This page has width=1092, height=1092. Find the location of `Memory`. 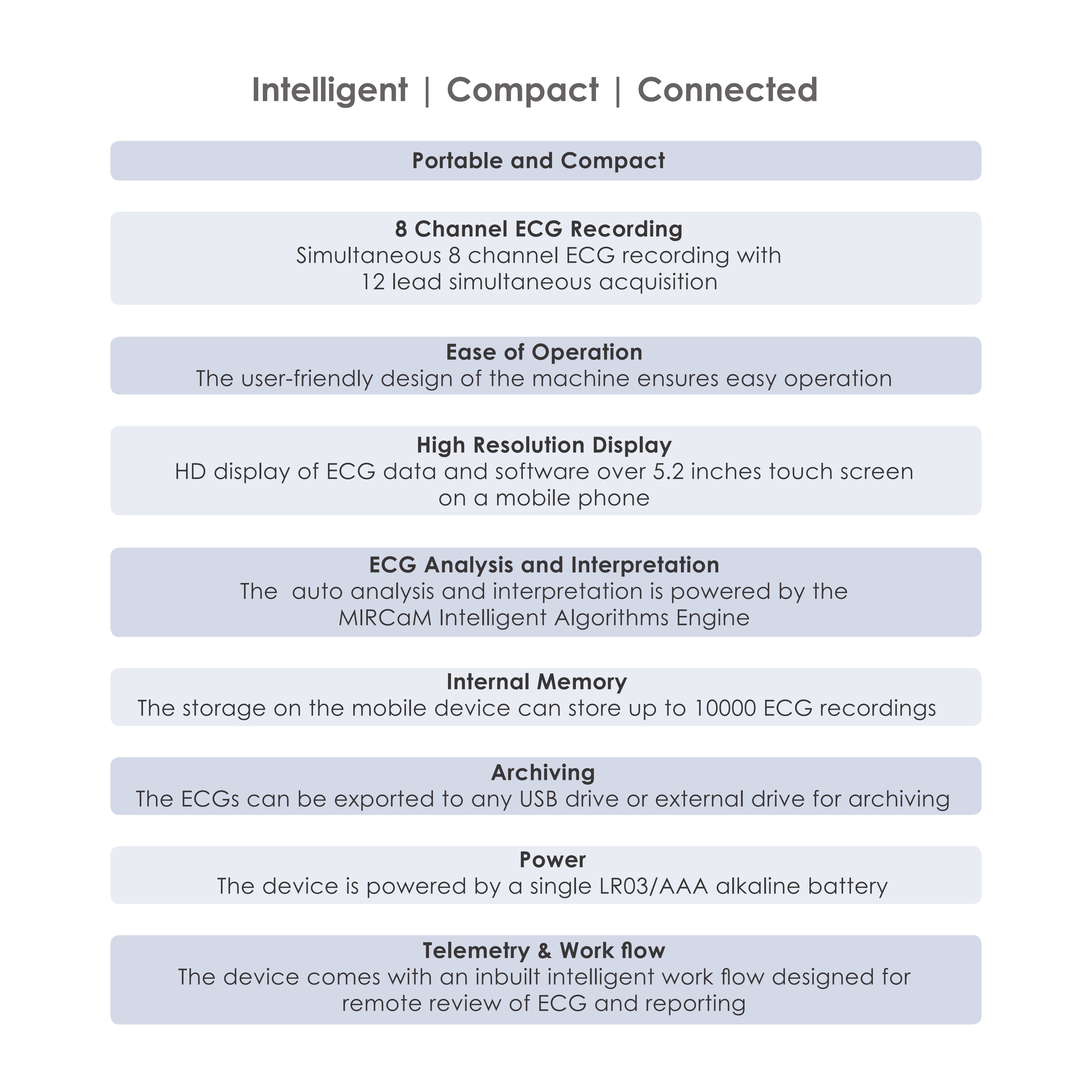

Memory is located at coordinates (582, 683).
